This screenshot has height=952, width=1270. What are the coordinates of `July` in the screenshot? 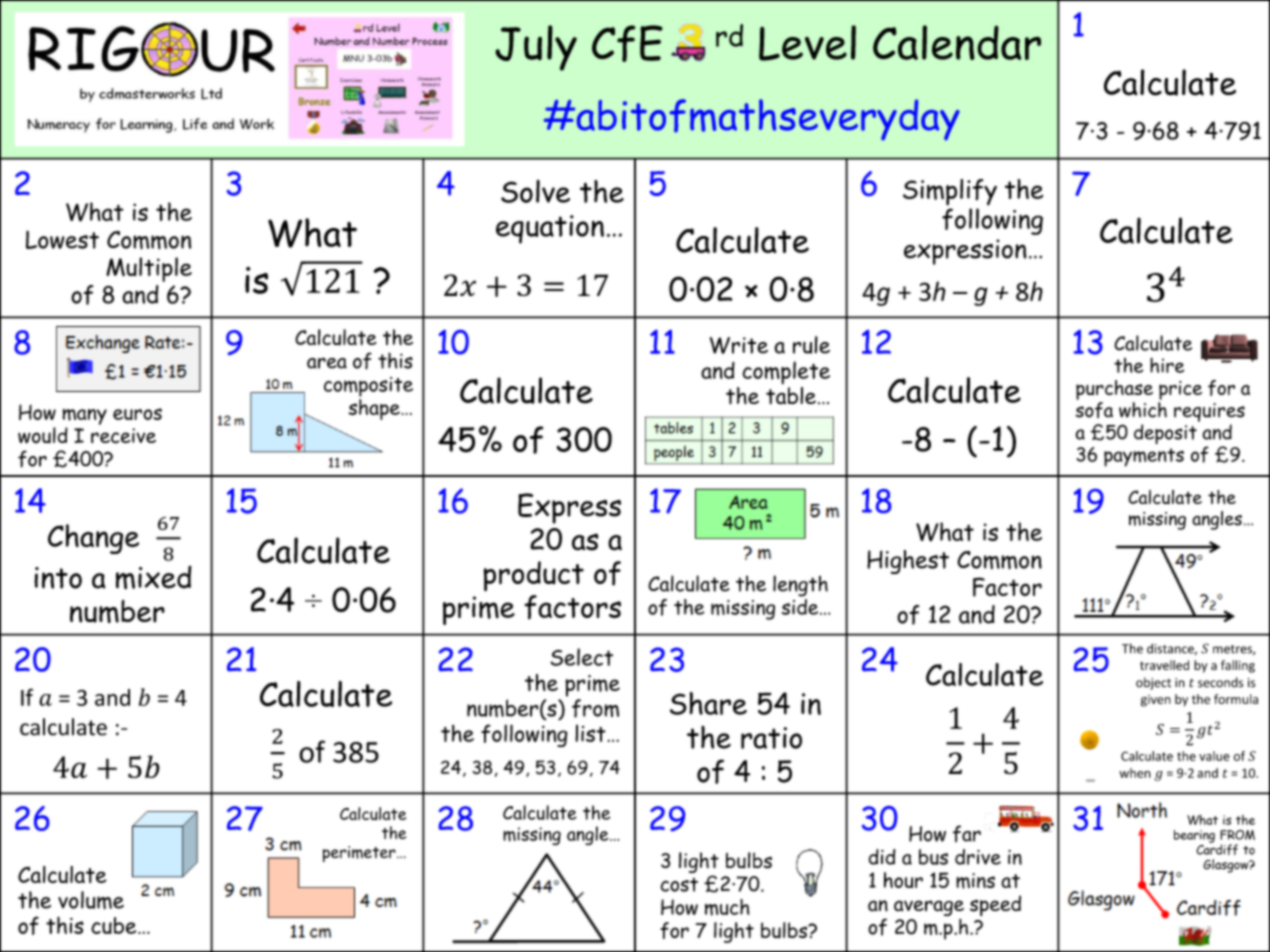 It's located at (536, 48).
